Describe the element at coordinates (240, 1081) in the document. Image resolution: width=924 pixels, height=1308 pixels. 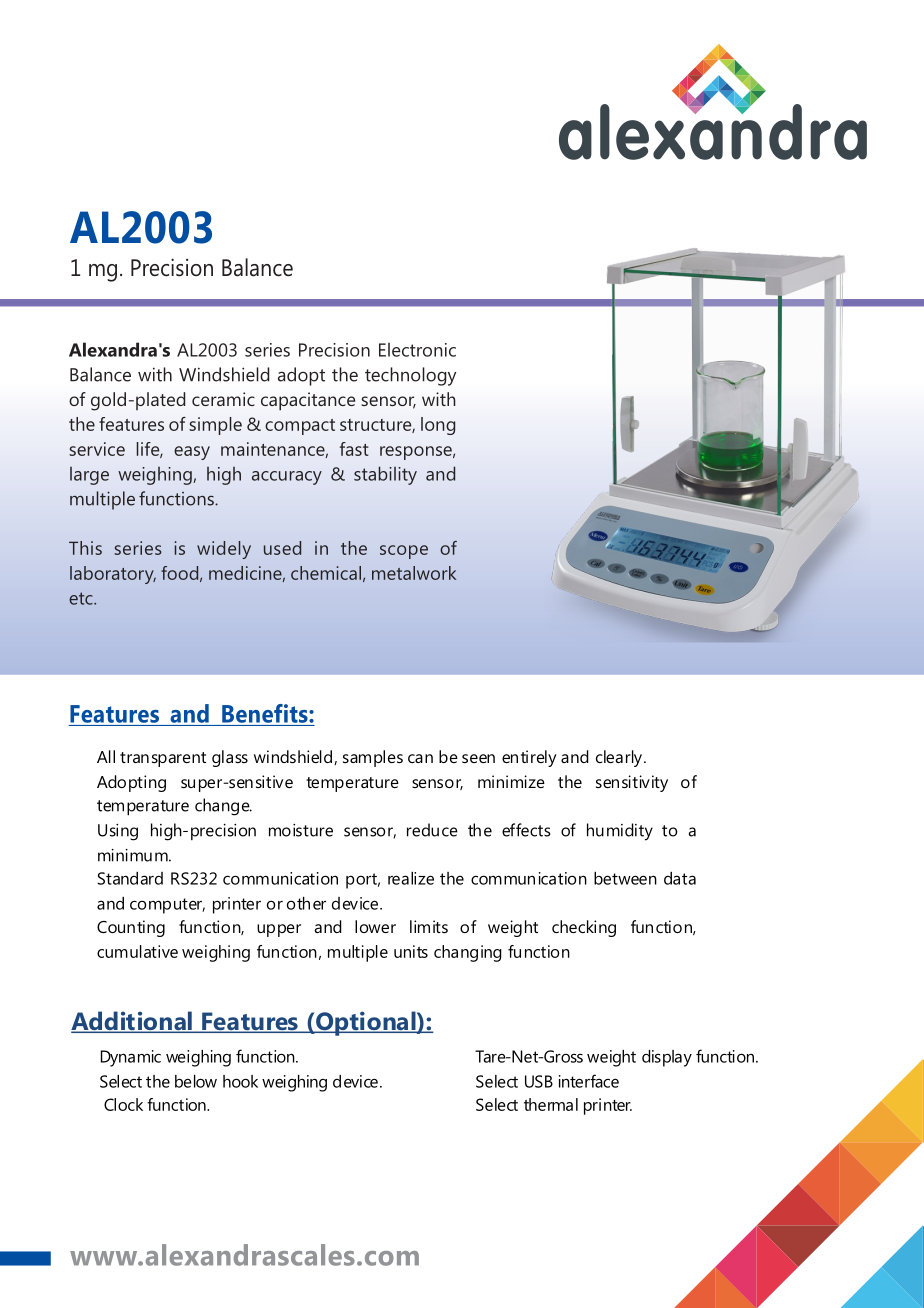
I see `hook` at that location.
